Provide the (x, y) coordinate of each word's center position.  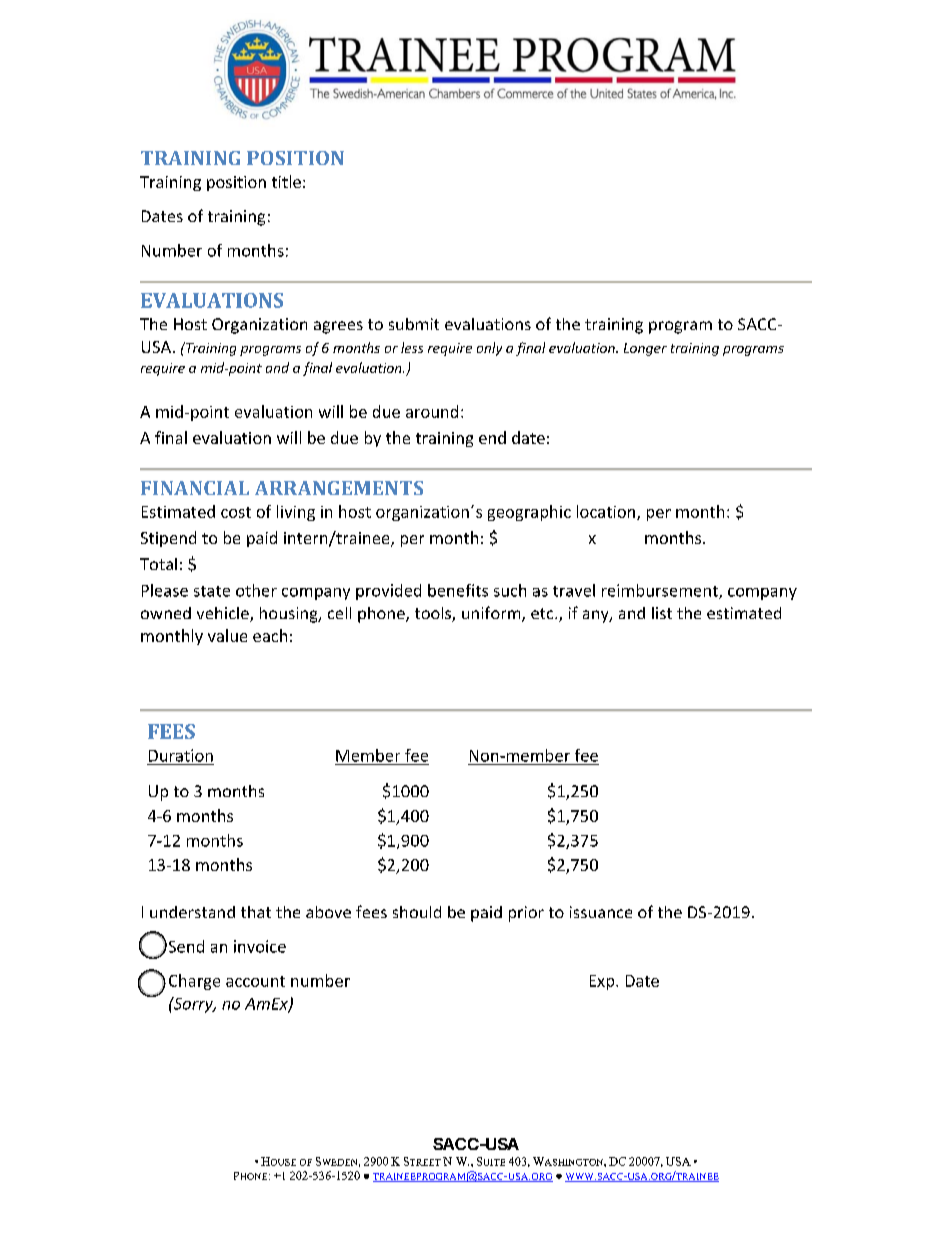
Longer (645, 349)
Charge (194, 982)
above (328, 912)
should (417, 912)
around (432, 411)
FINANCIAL (195, 488)
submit (414, 324)
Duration (181, 755)
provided (388, 592)
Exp (603, 982)
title (286, 181)
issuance (601, 912)
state (212, 591)
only (489, 349)
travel (574, 590)
